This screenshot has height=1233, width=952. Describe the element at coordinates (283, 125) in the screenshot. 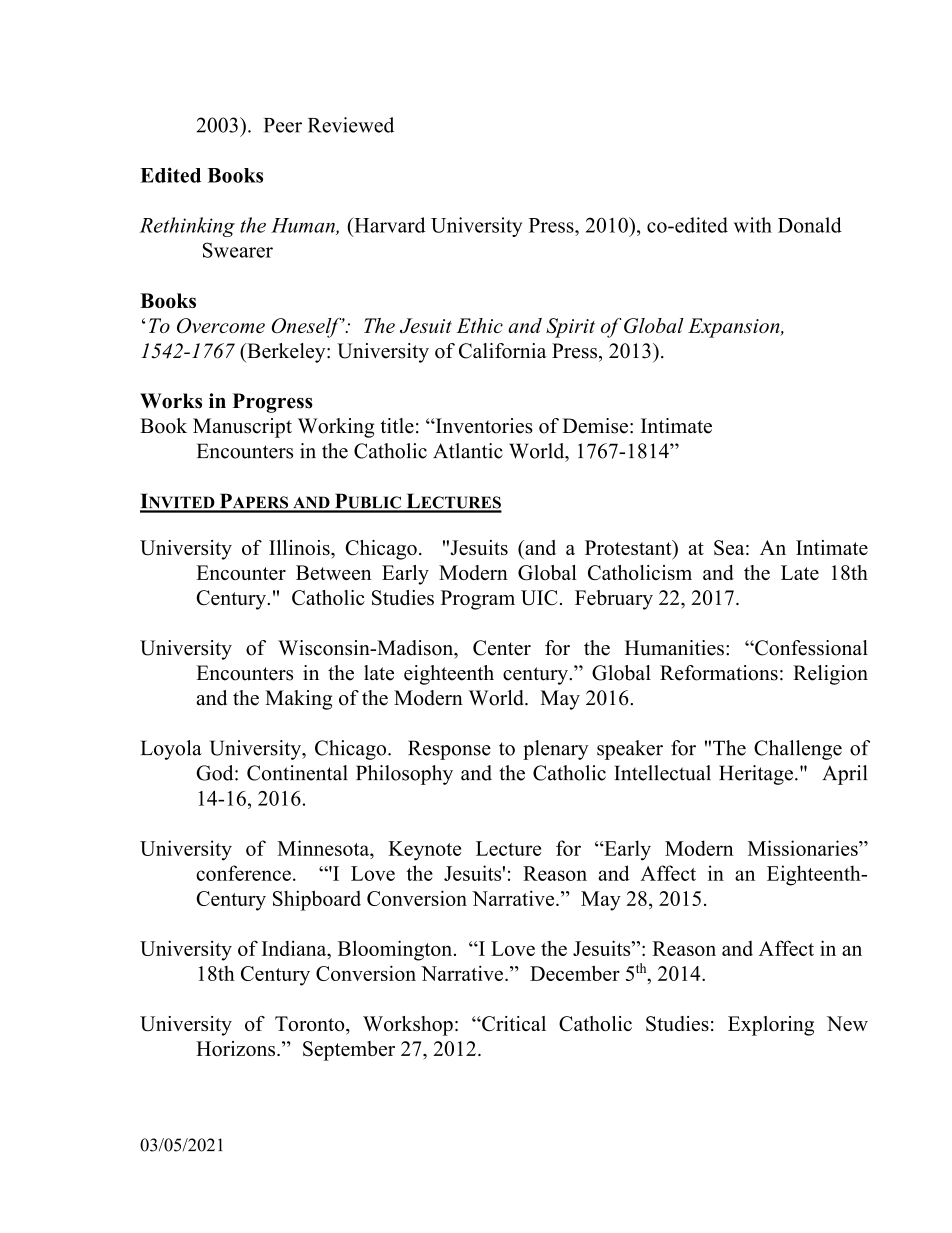

I see `Peer` at that location.
